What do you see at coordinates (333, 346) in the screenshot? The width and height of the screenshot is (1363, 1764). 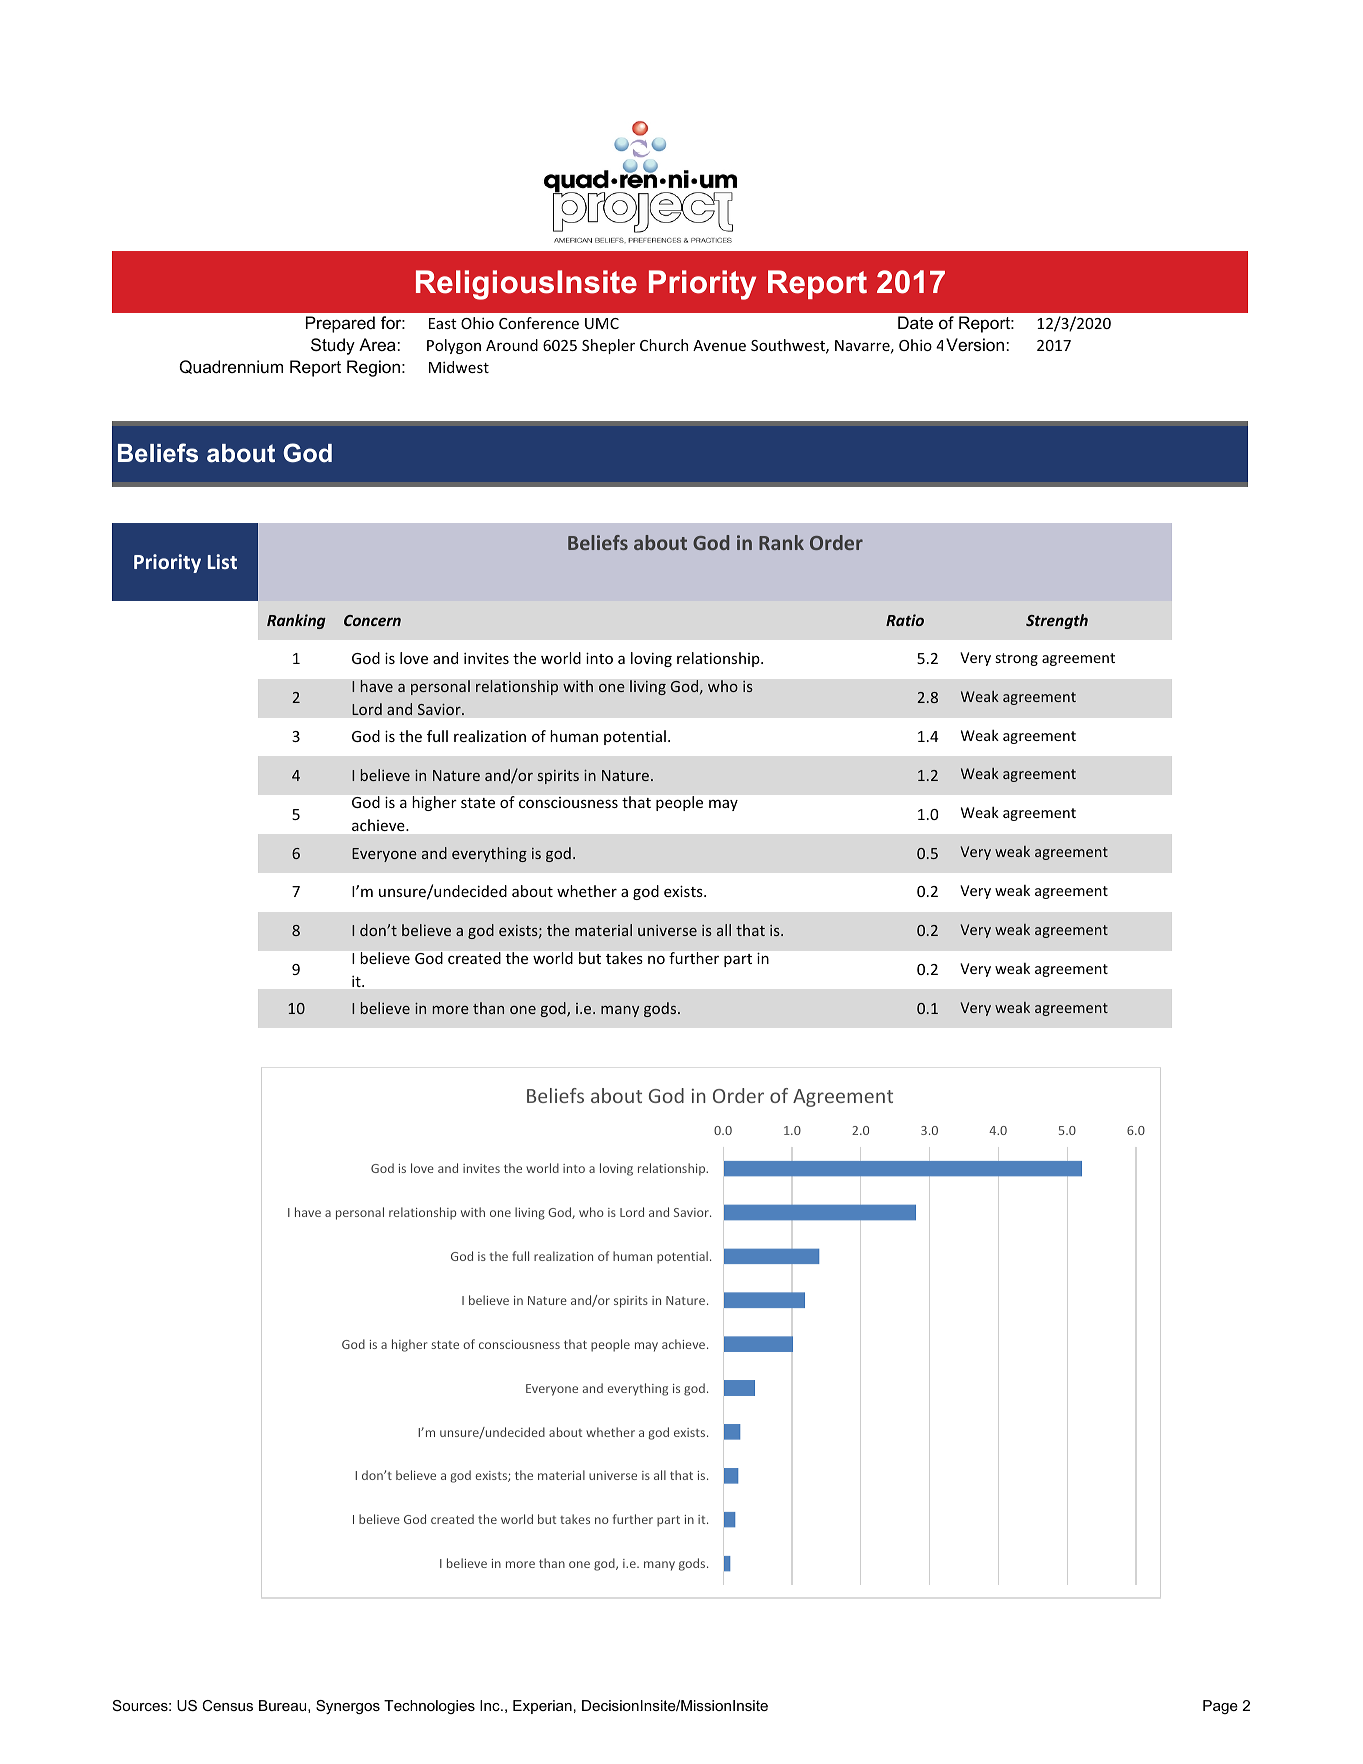 I see `Study` at bounding box center [333, 346].
